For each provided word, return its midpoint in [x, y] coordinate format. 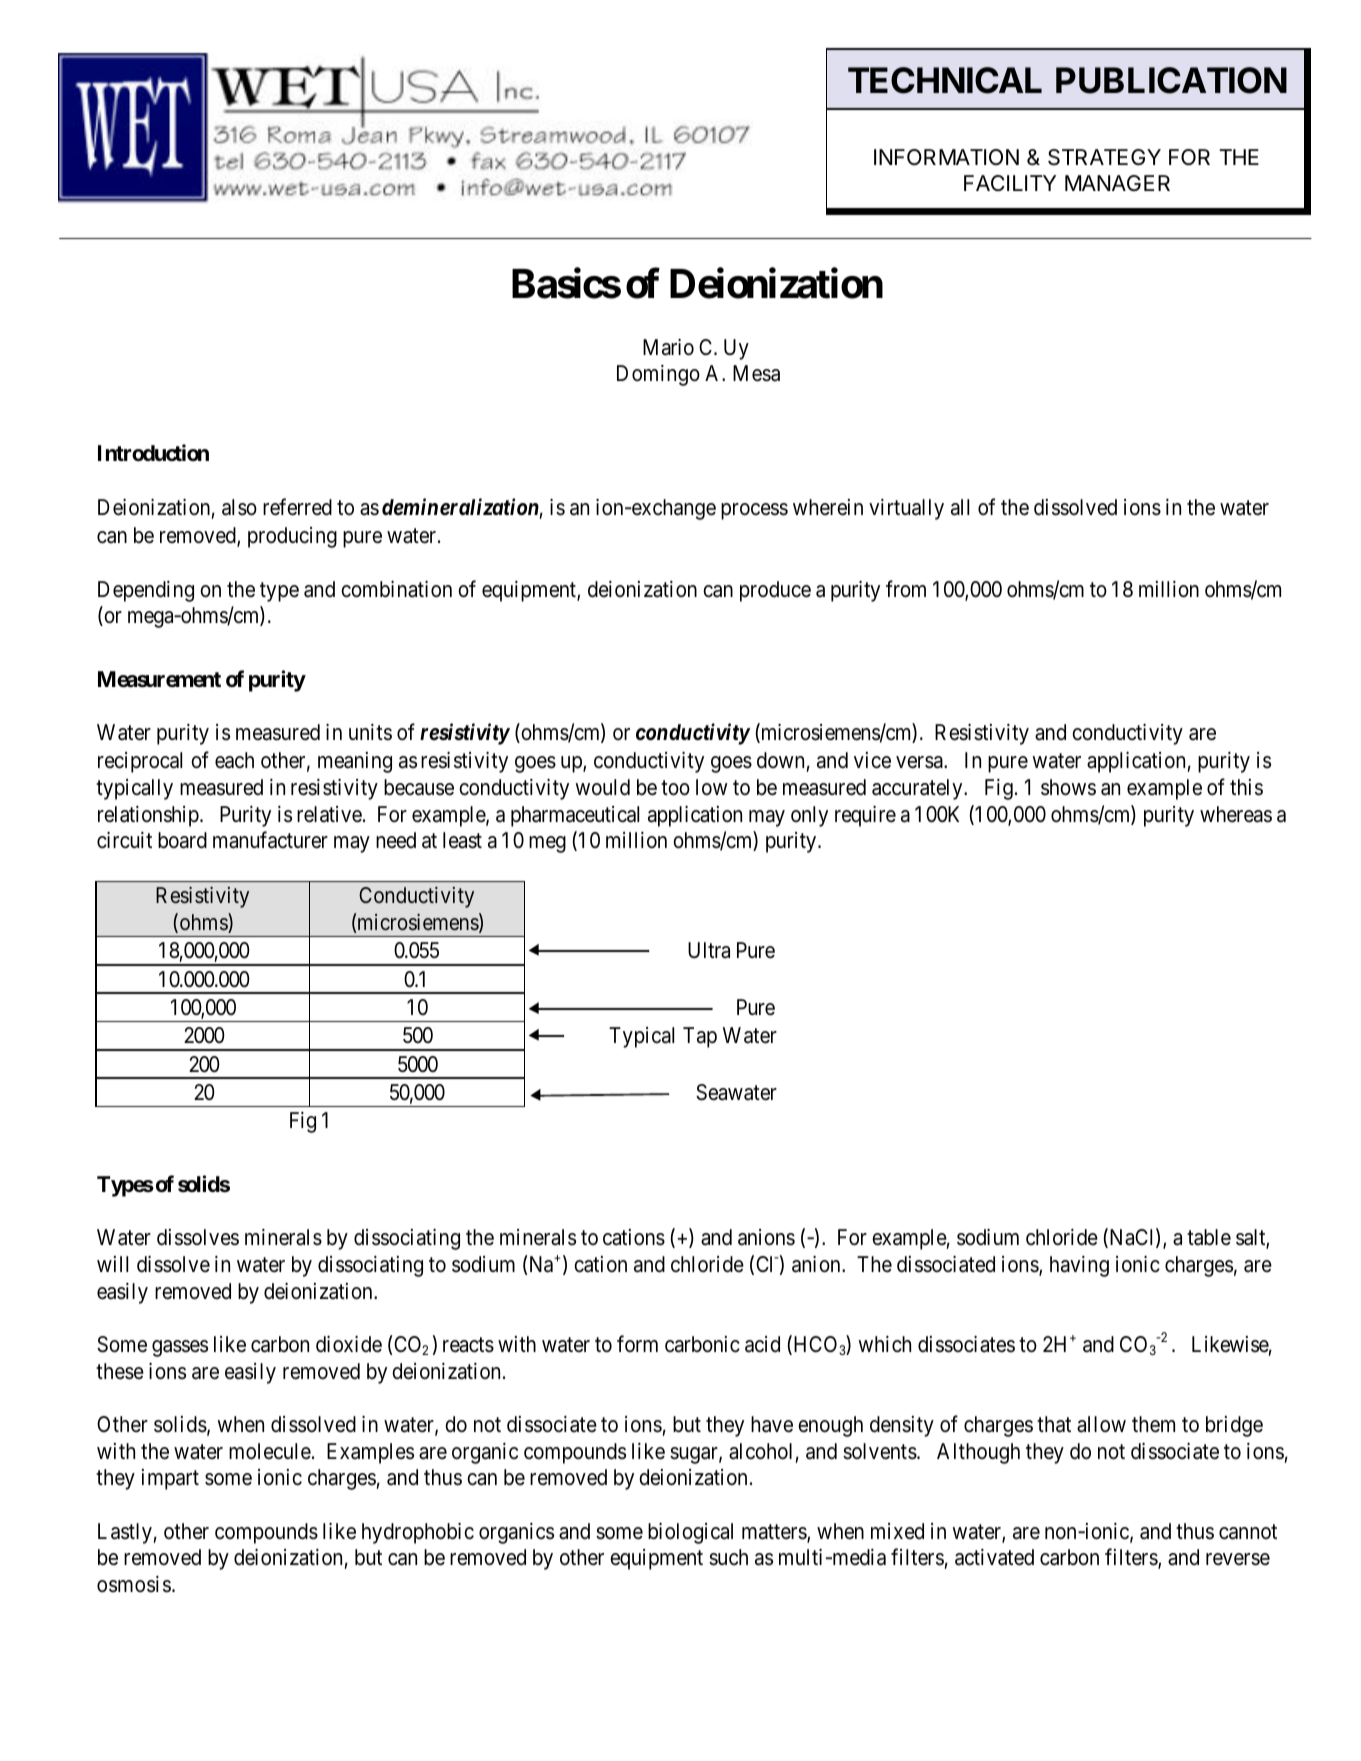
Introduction [153, 452]
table [1209, 1237]
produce [775, 591]
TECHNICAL [945, 80]
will [112, 1264]
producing [292, 537]
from [906, 589]
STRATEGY [1104, 157]
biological [690, 1533]
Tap [700, 1037]
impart [170, 1479]
